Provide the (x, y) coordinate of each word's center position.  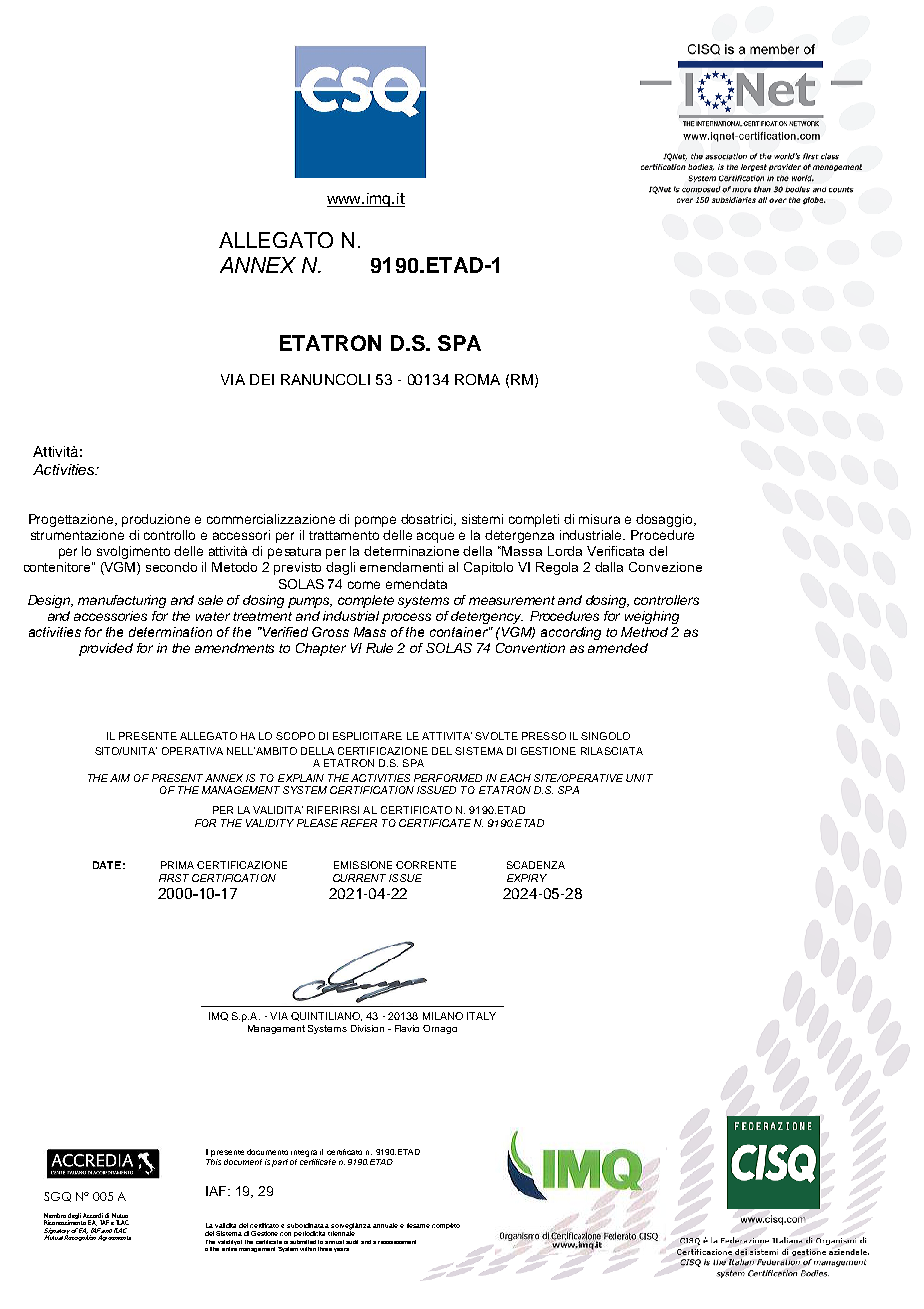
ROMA (477, 379)
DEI (262, 379)
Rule (379, 648)
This (213, 1160)
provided (106, 649)
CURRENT (359, 878)
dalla (609, 567)
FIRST (174, 878)
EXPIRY (527, 878)
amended (618, 648)
